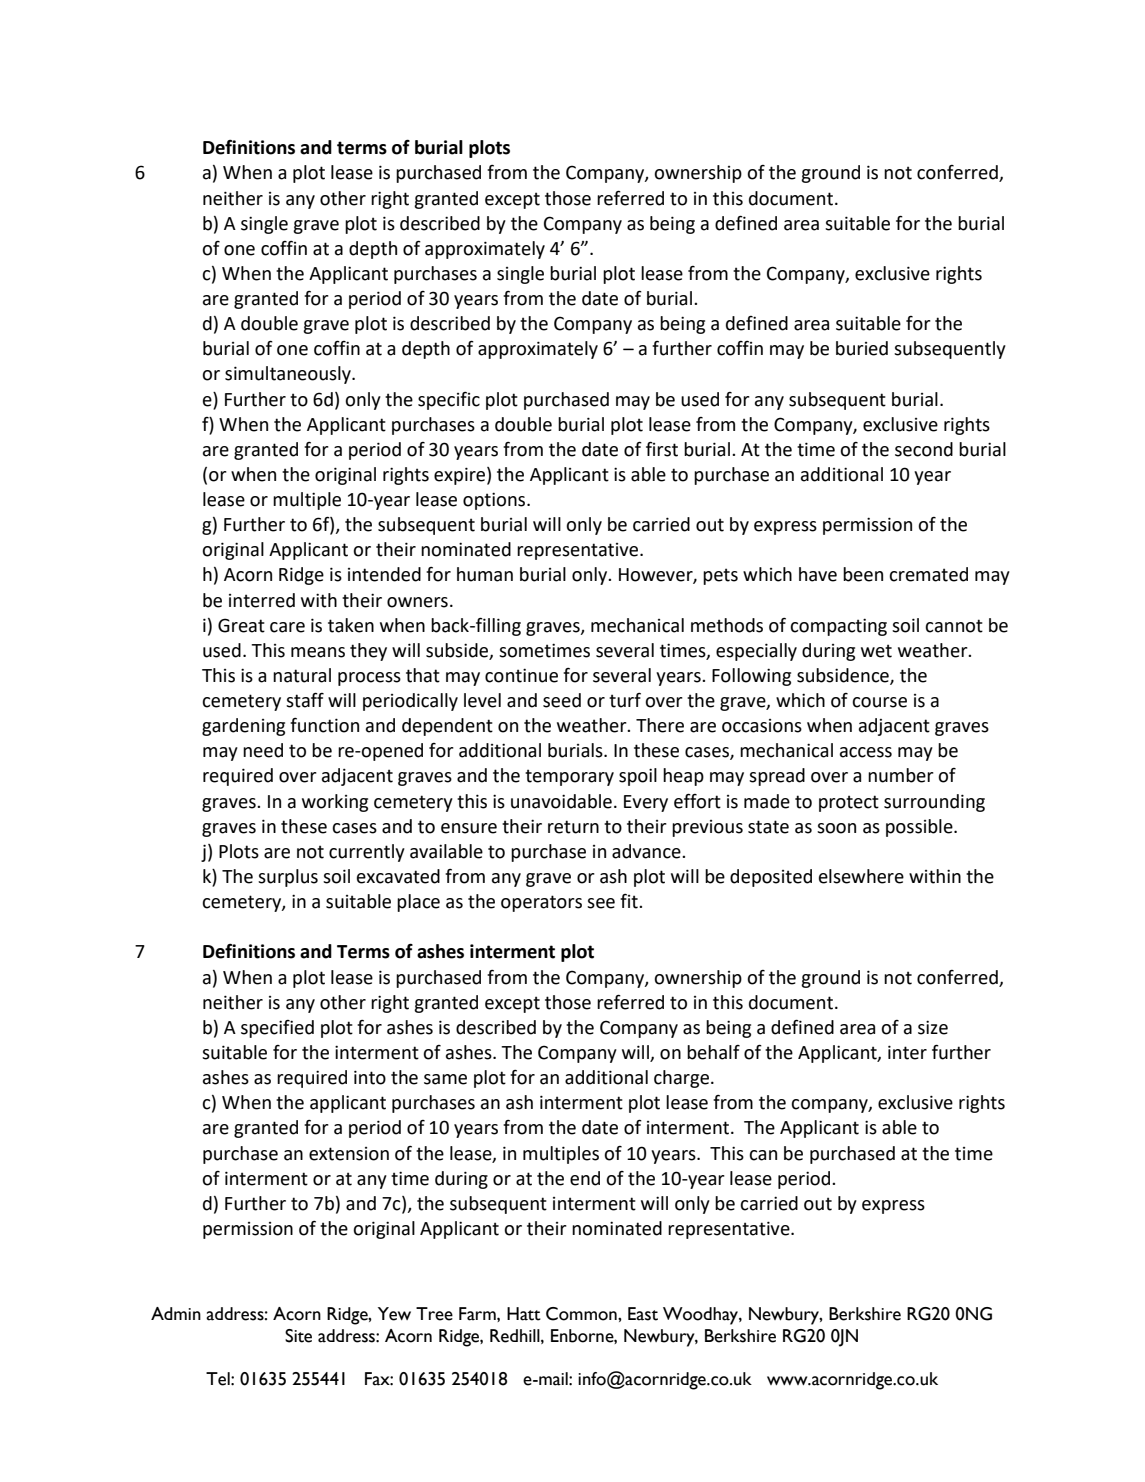 Image resolution: width=1145 pixels, height=1482 pixels. Describe the element at coordinates (449, 401) in the document. I see `specific` at that location.
